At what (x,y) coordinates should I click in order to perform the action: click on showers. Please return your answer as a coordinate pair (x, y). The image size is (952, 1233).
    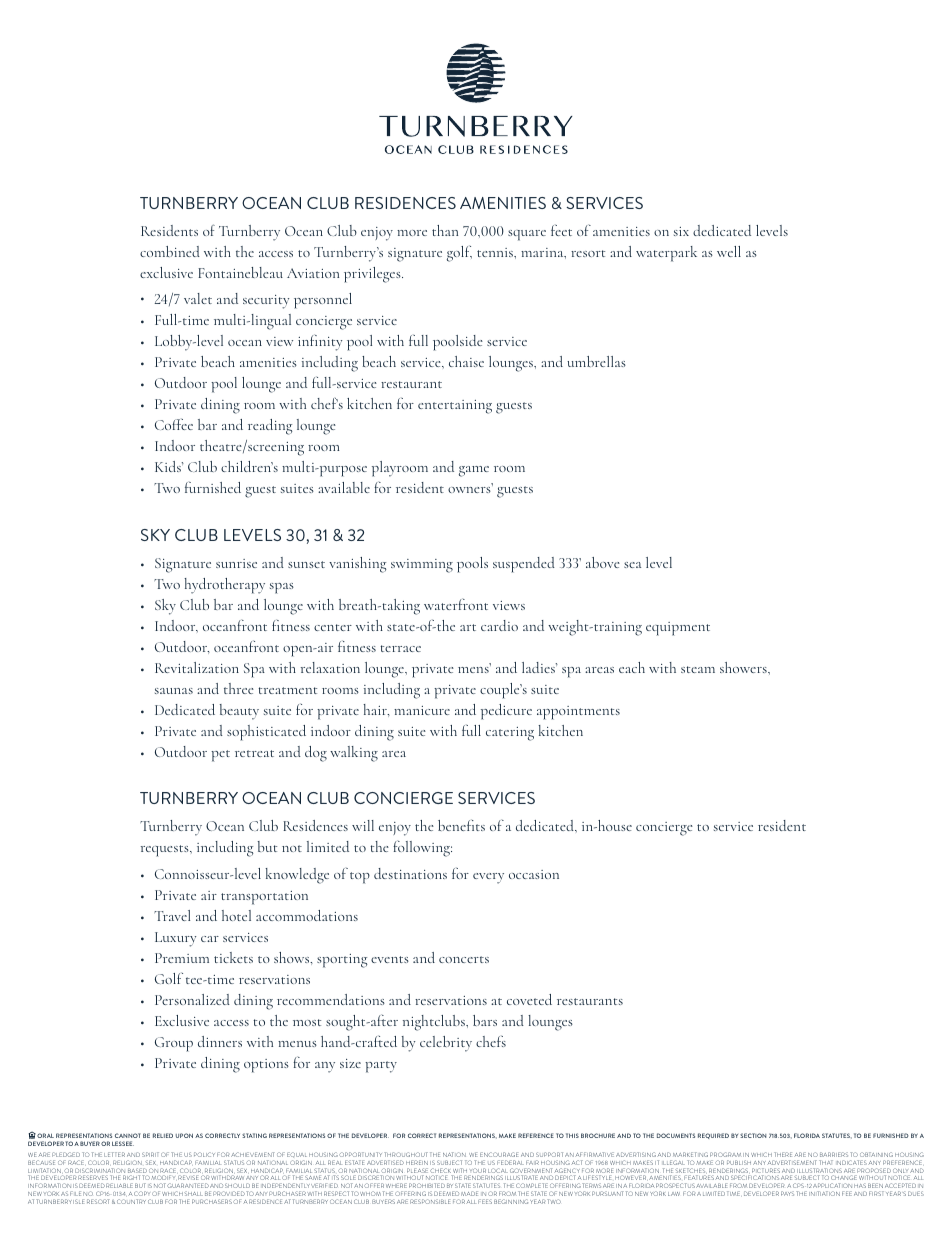
    Looking at the image, I should click on (744, 667).
